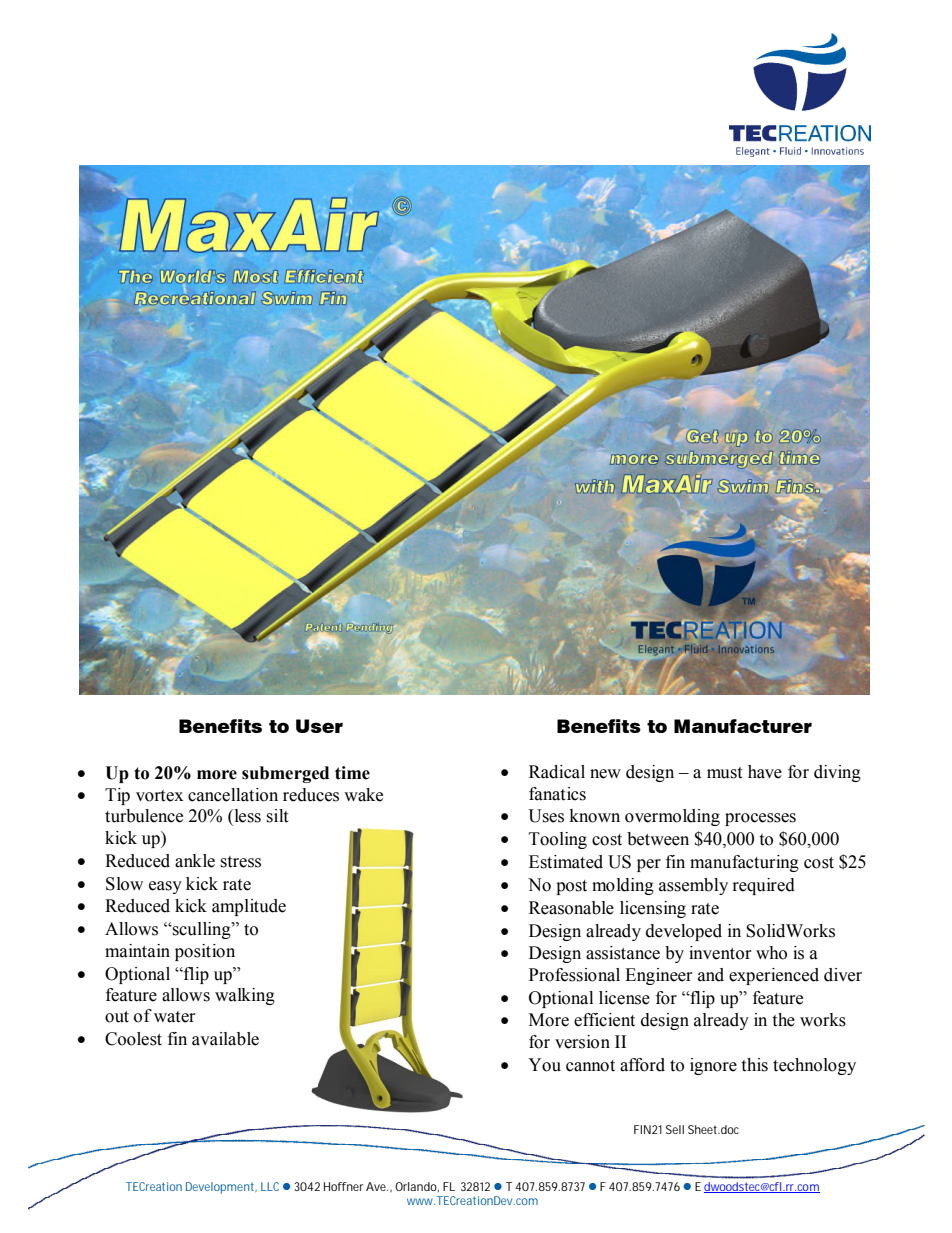 The image size is (952, 1233). Describe the element at coordinates (225, 1039) in the screenshot. I see `available` at that location.
